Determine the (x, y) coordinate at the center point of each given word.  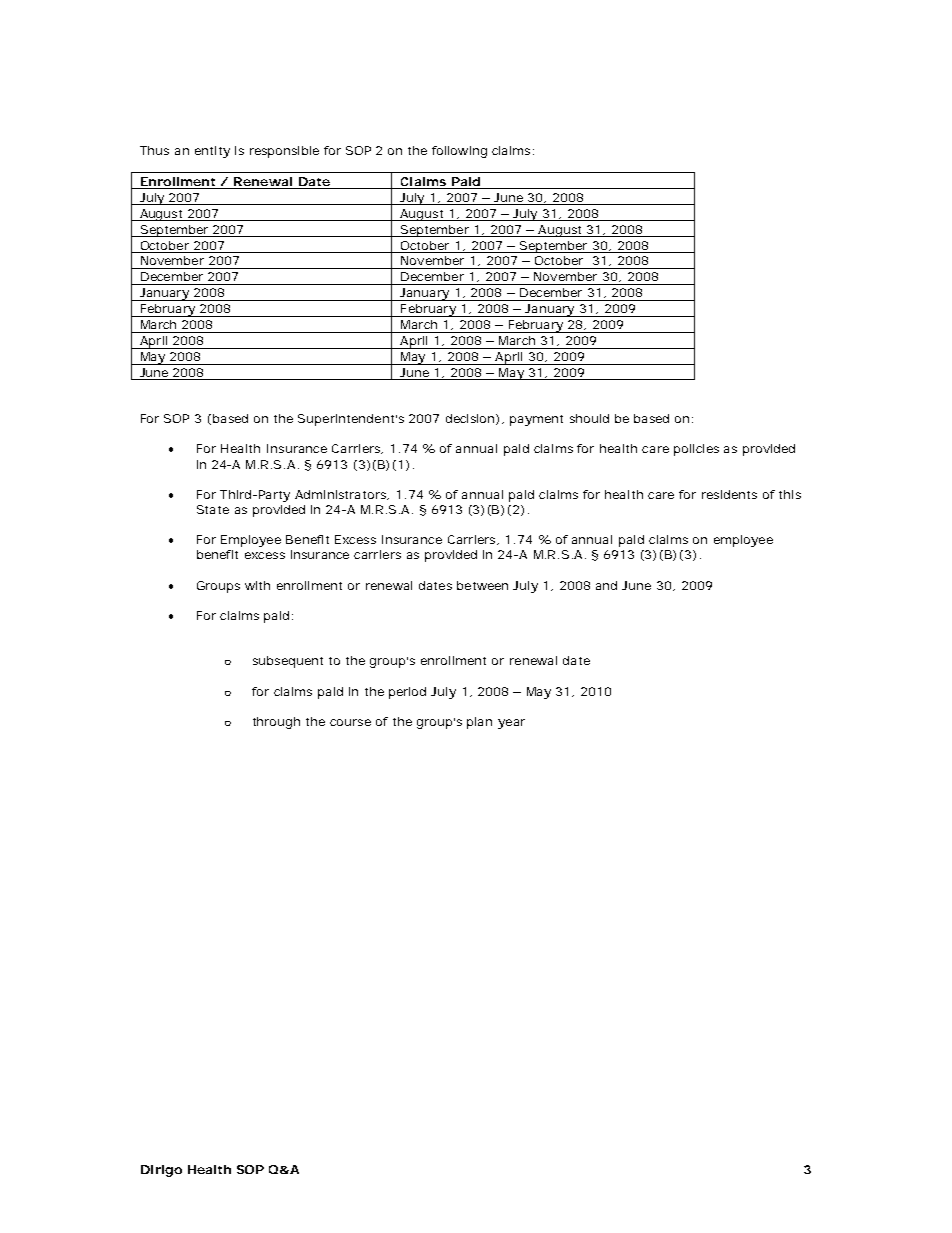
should (589, 418)
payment (536, 420)
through (276, 723)
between (482, 585)
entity (212, 152)
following (459, 152)
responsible (284, 152)
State (213, 509)
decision (470, 418)
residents (729, 494)
